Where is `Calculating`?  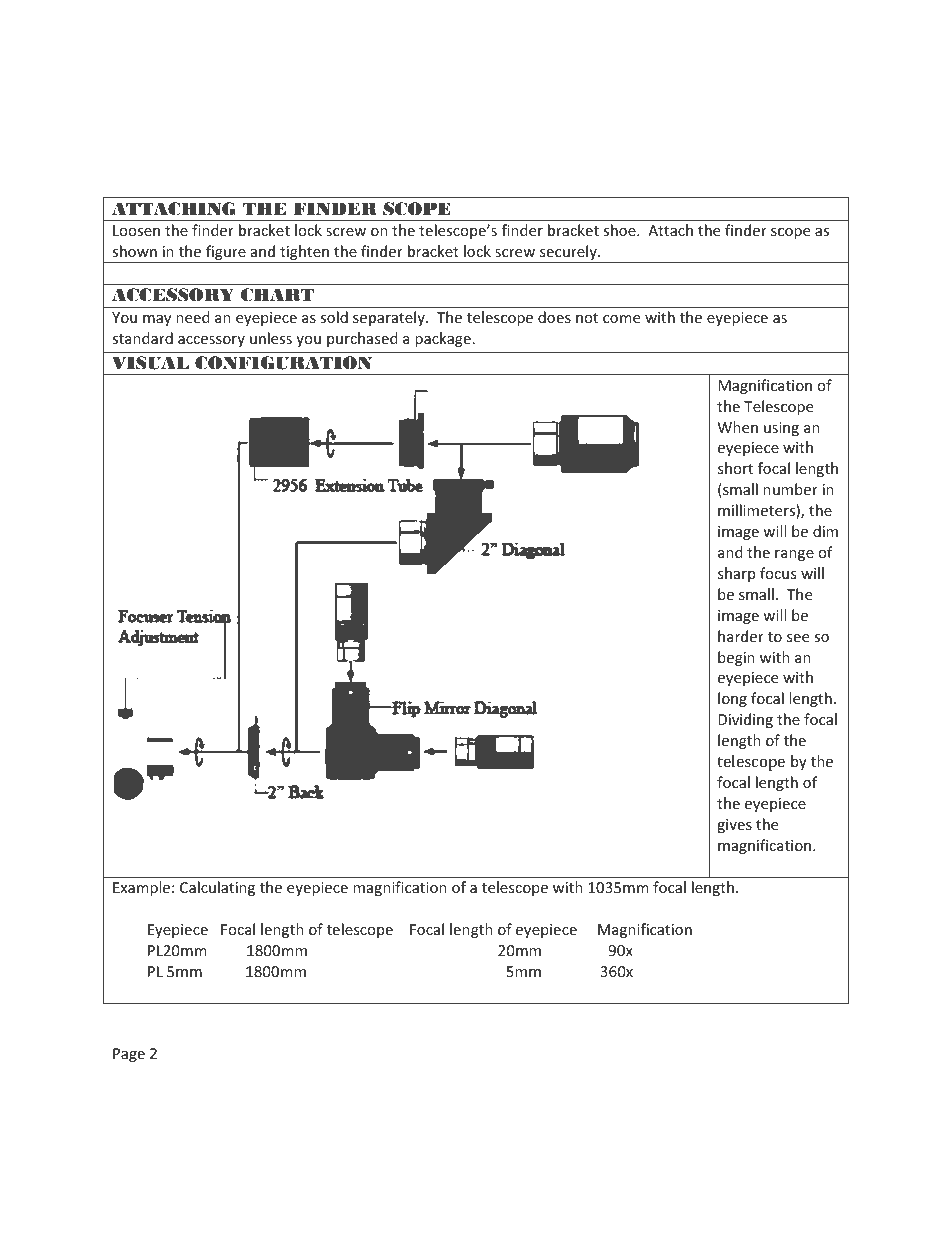
Calculating is located at coordinates (217, 888).
